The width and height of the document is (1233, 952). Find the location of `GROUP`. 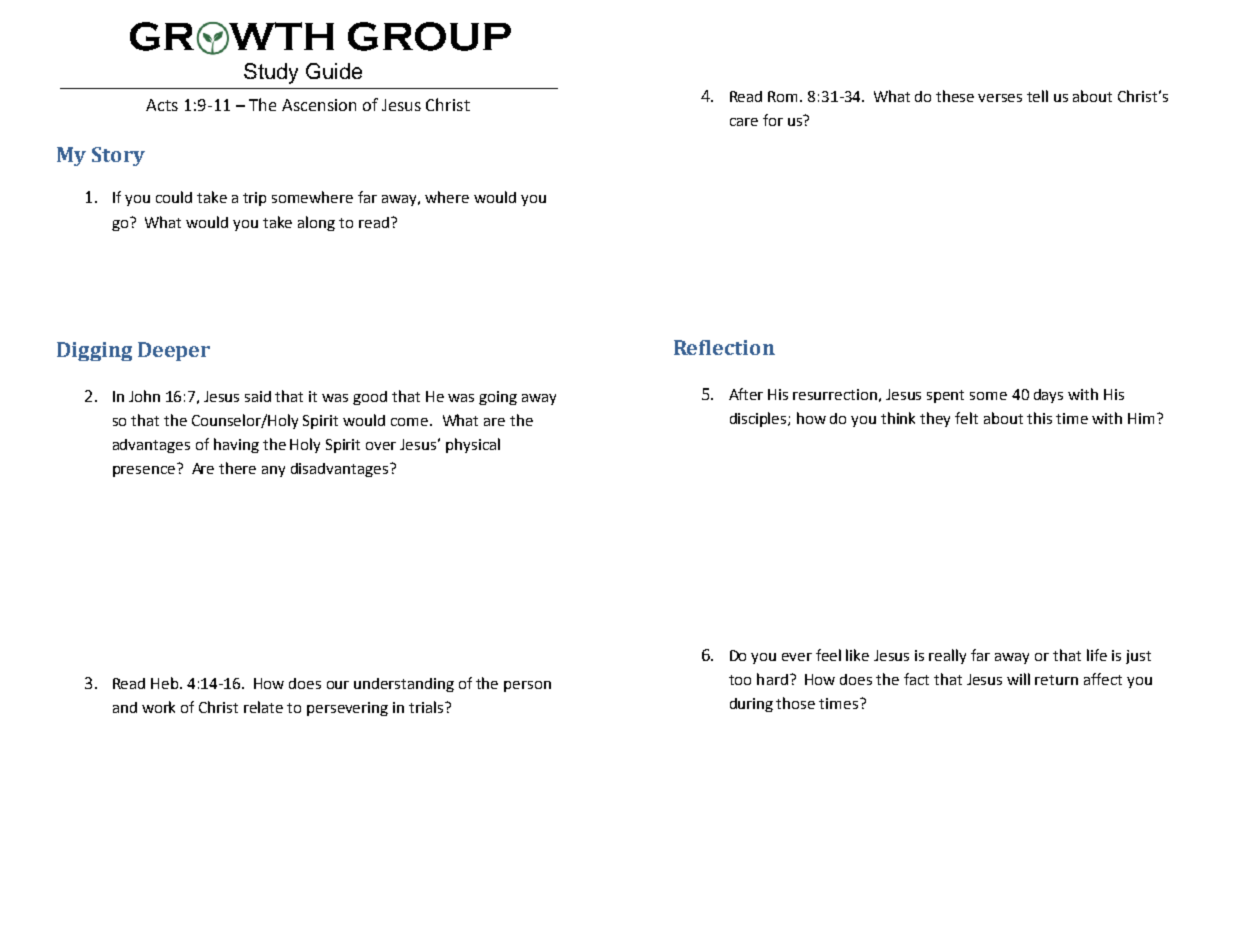

GROUP is located at coordinates (429, 36).
